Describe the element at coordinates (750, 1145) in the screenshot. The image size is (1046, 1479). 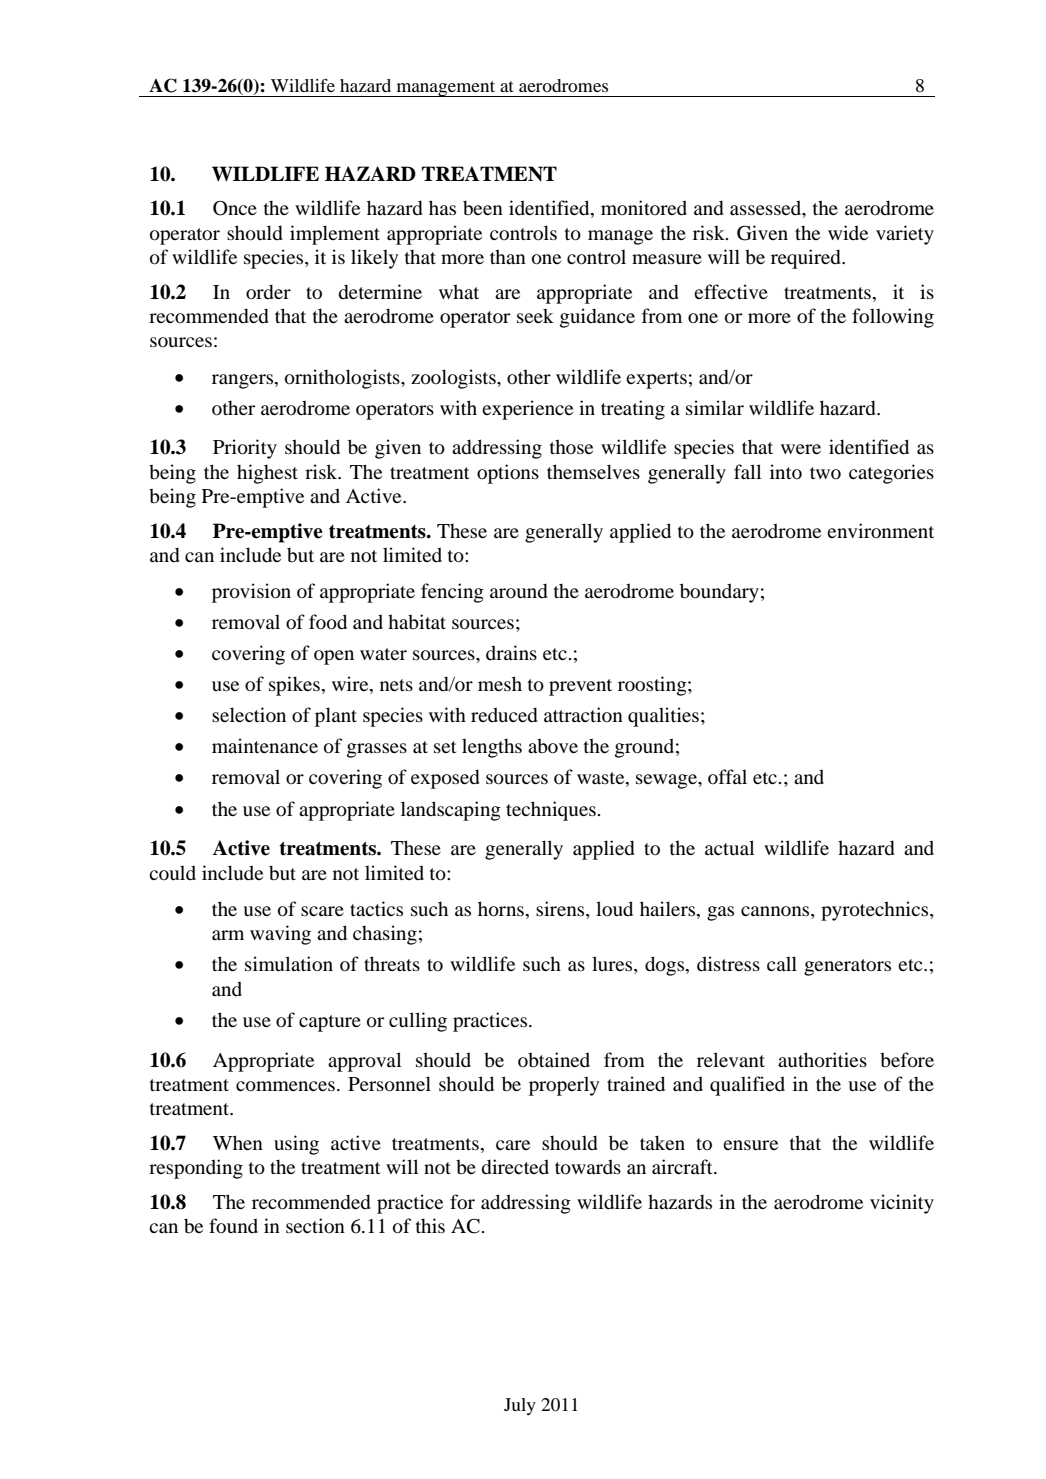
I see `ensure` at that location.
